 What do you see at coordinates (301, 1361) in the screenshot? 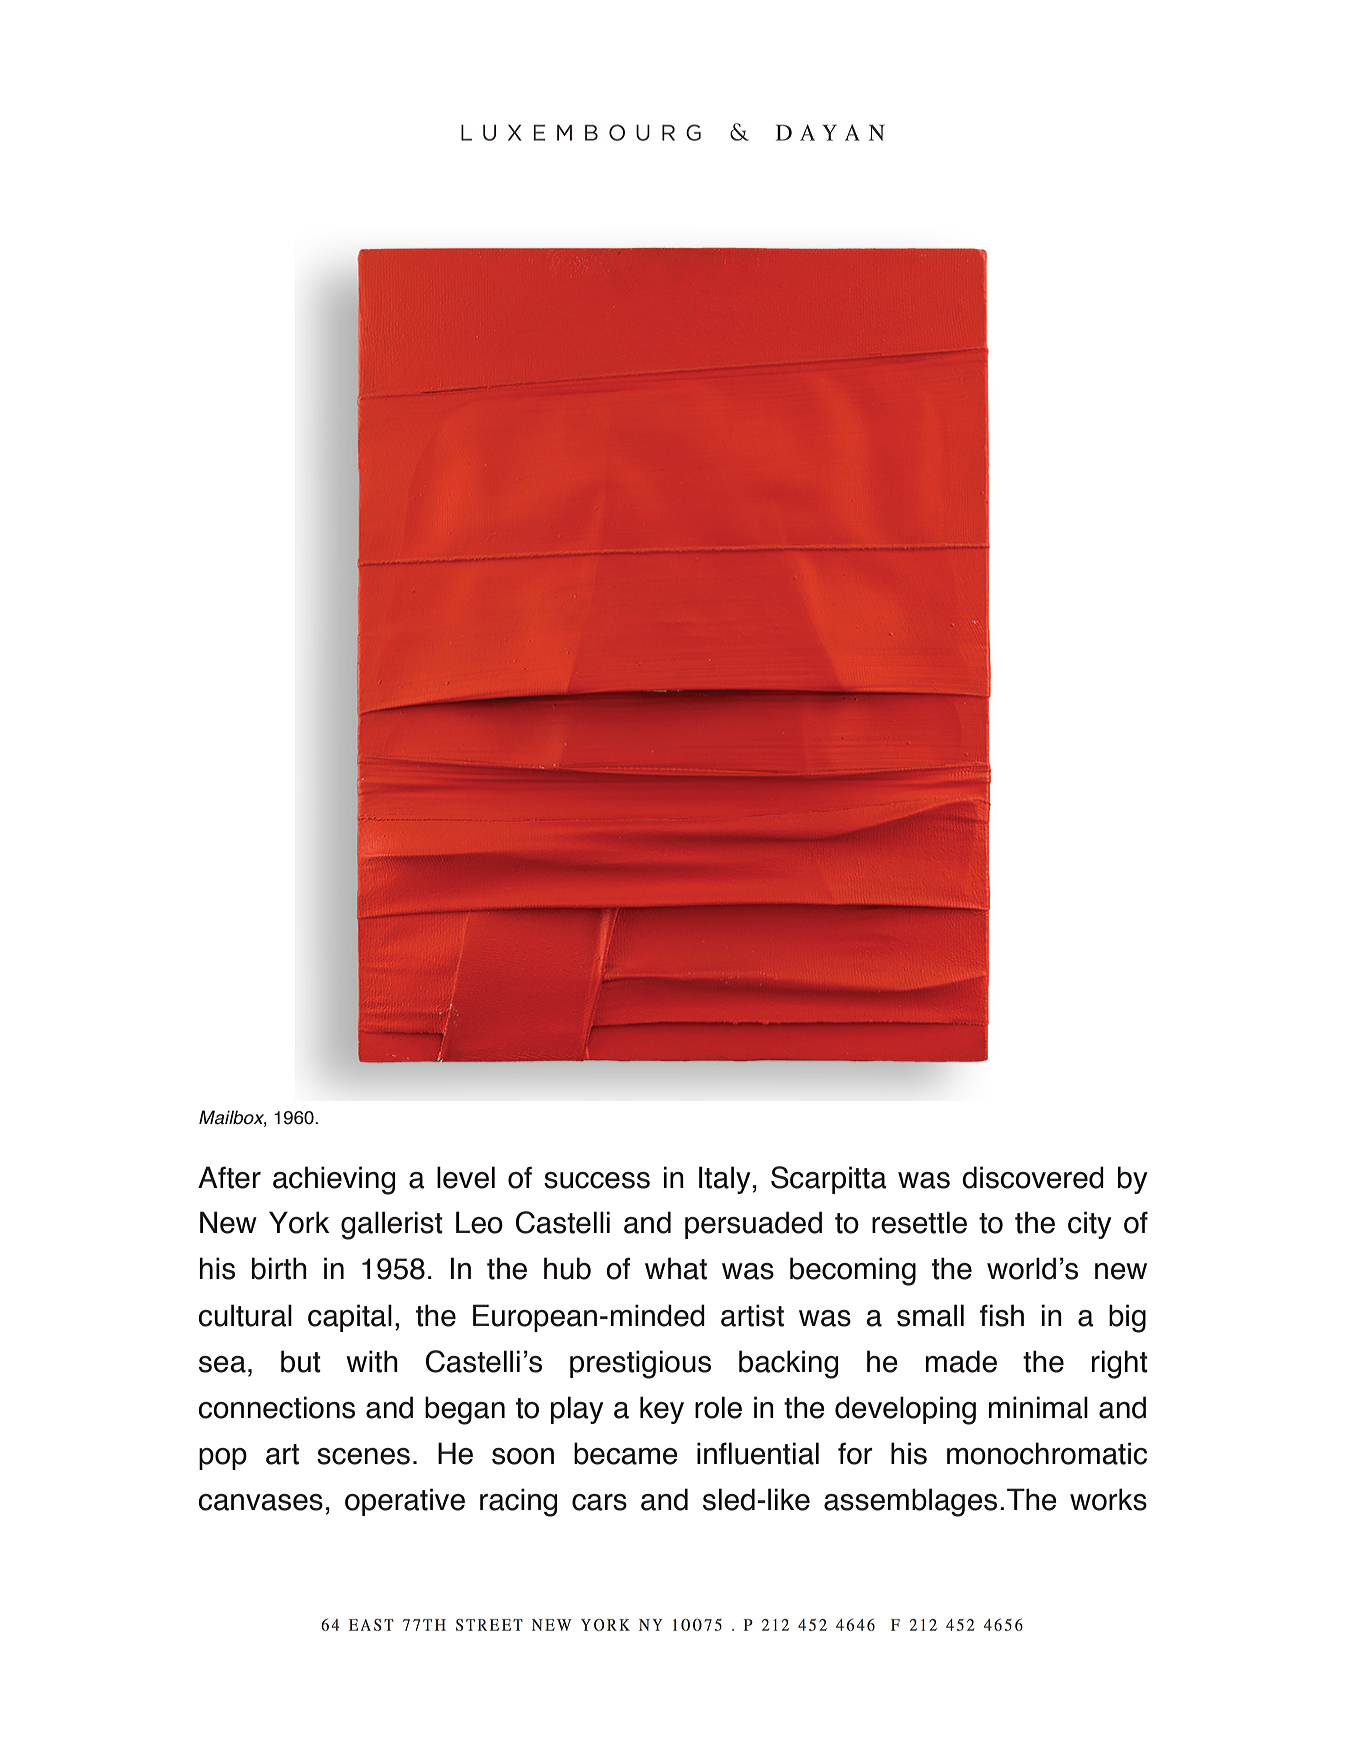
I see `but` at bounding box center [301, 1361].
